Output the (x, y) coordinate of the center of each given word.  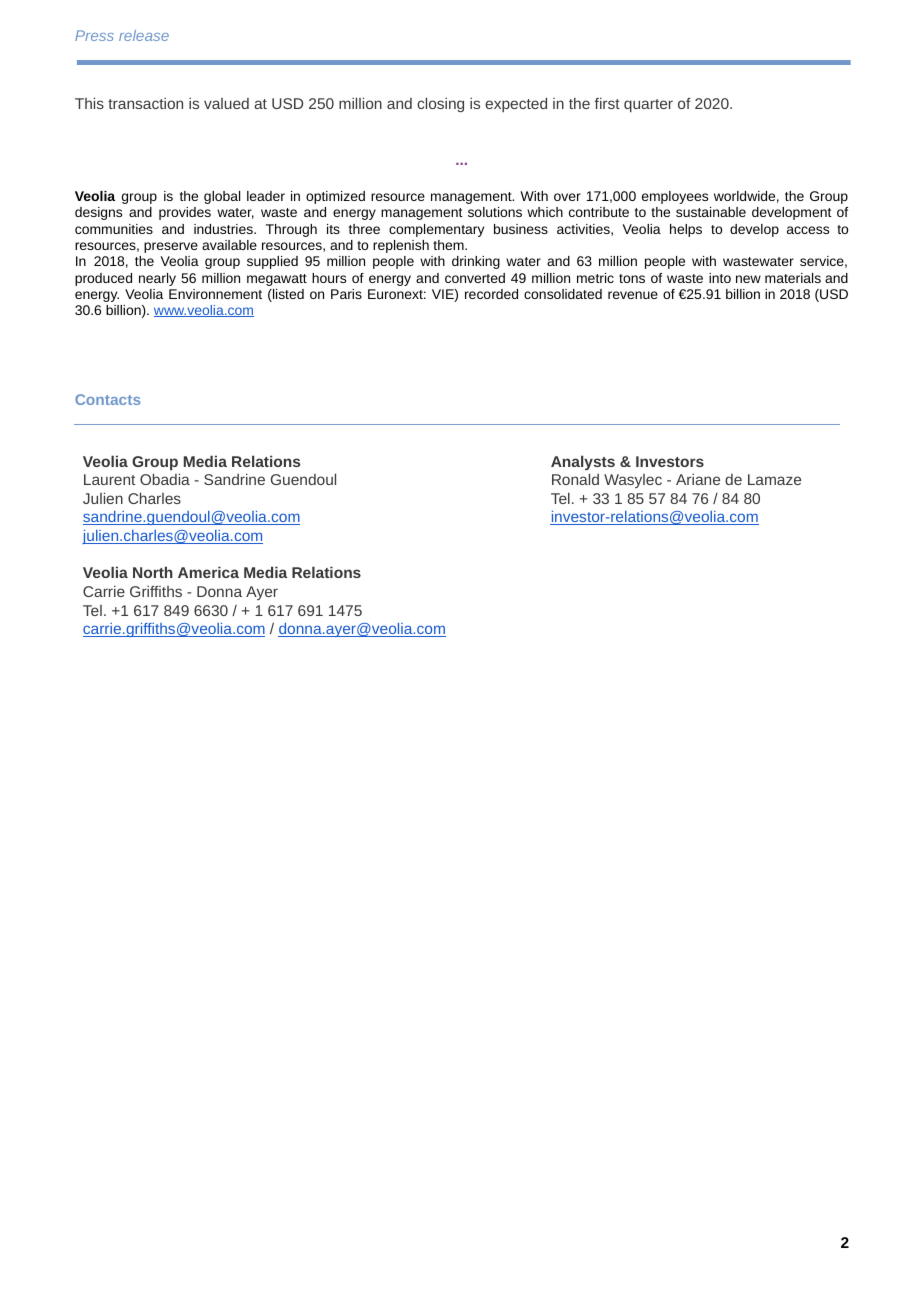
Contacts (107, 399)
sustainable (711, 212)
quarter (648, 105)
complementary (436, 230)
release (144, 35)
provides (185, 213)
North (153, 572)
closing (440, 104)
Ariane (698, 479)
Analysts (583, 462)
